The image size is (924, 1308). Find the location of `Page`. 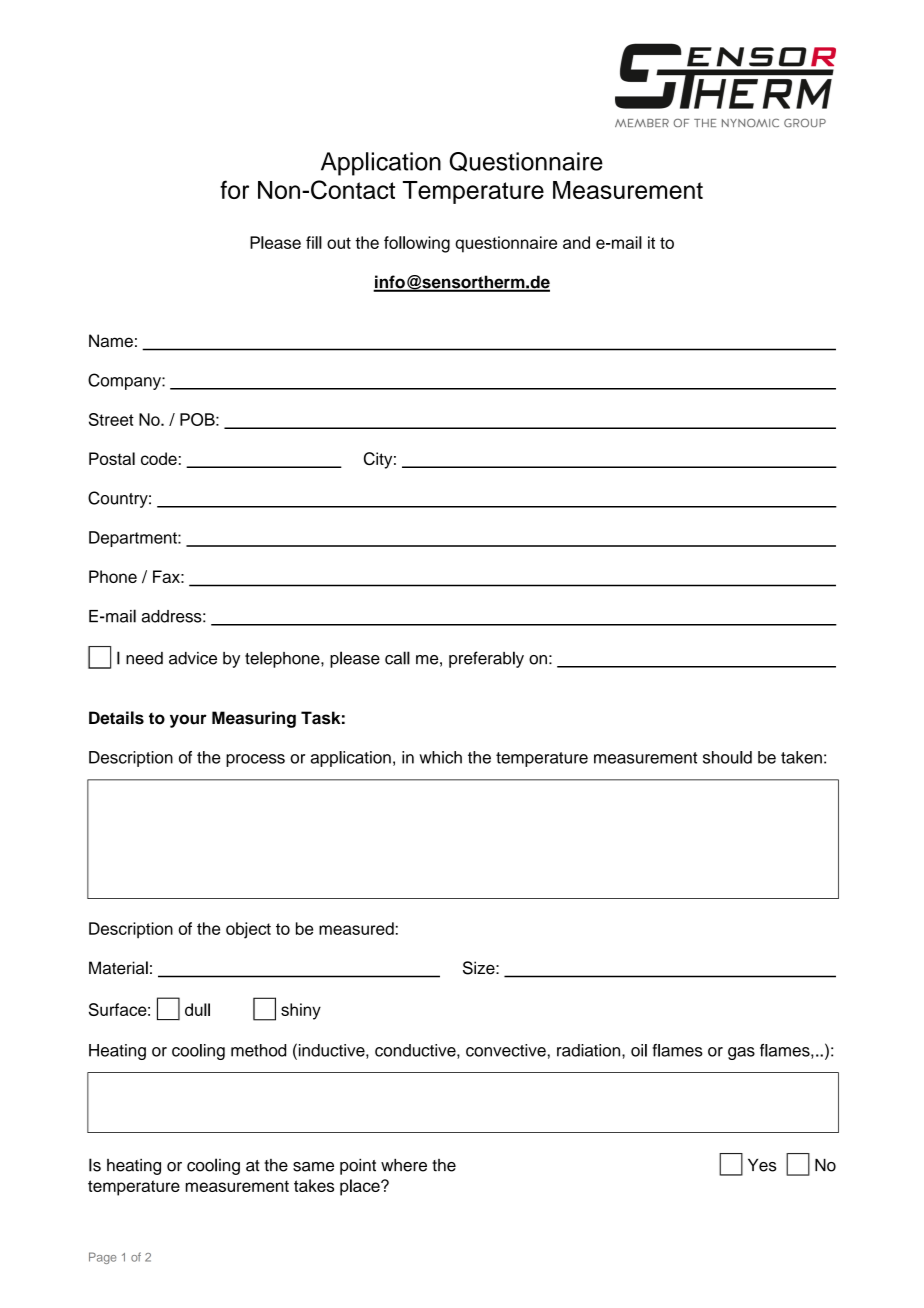

Page is located at coordinates (102, 1258).
